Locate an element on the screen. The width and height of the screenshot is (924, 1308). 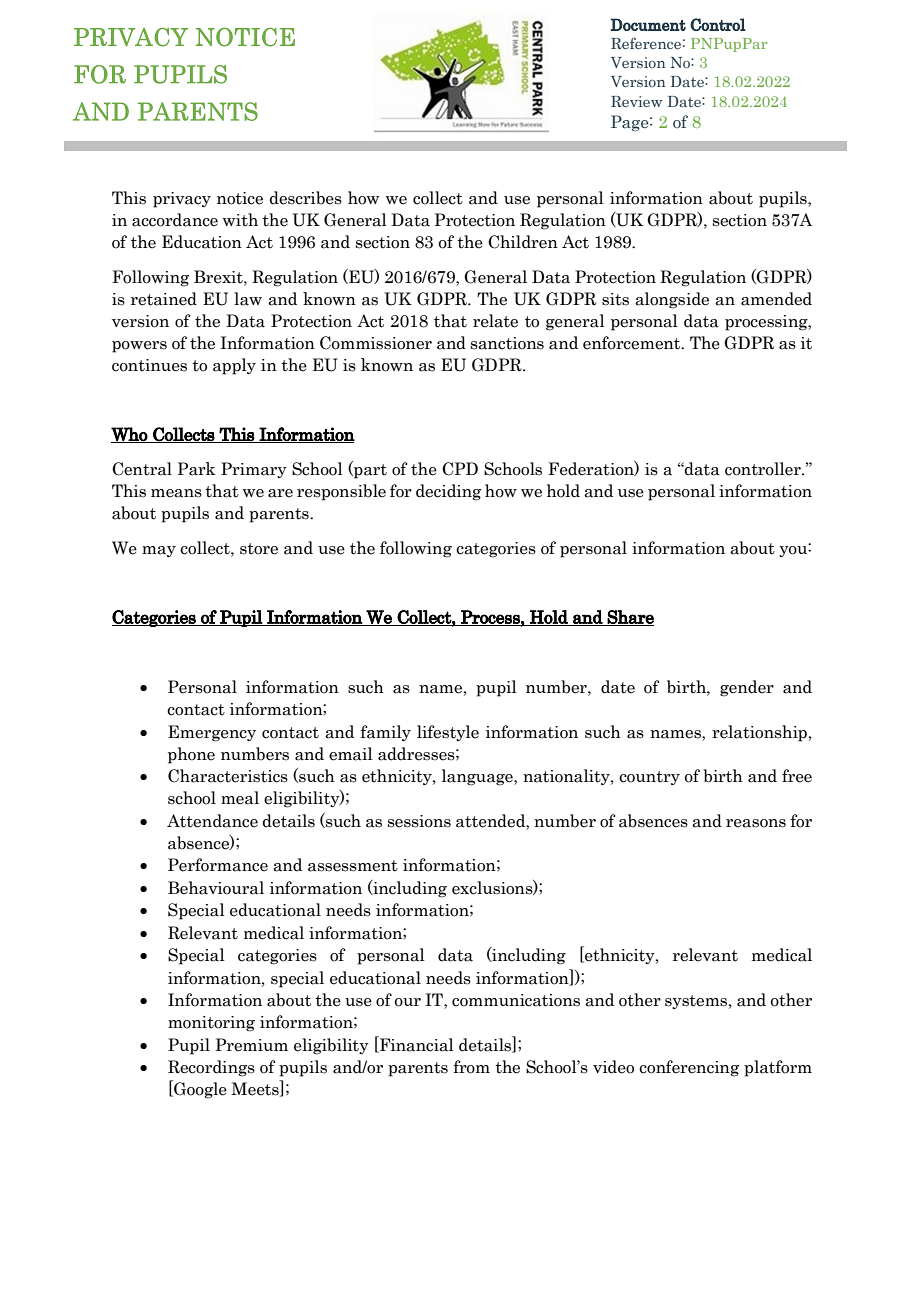
store is located at coordinates (259, 549).
